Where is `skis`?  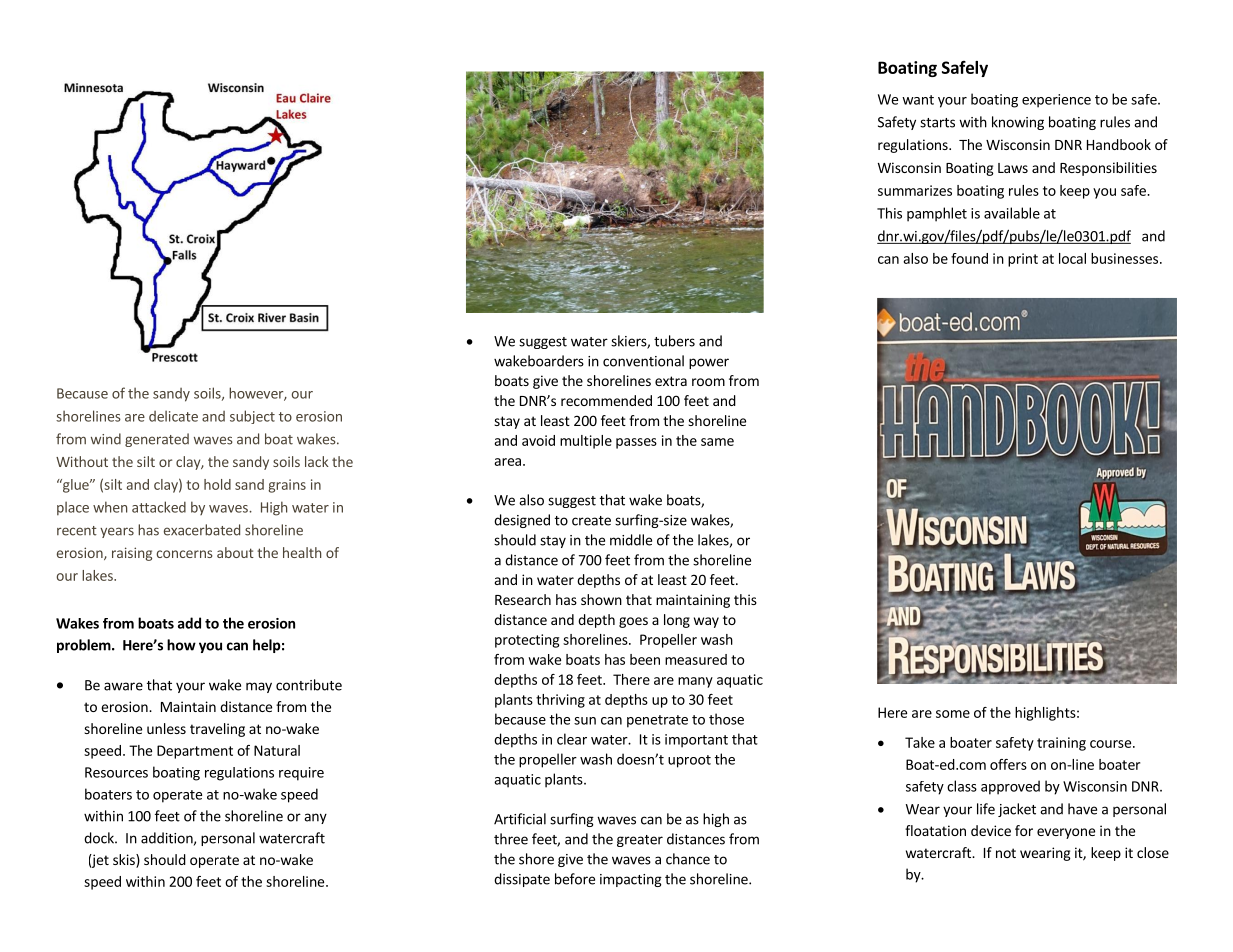
skis is located at coordinates (125, 861).
